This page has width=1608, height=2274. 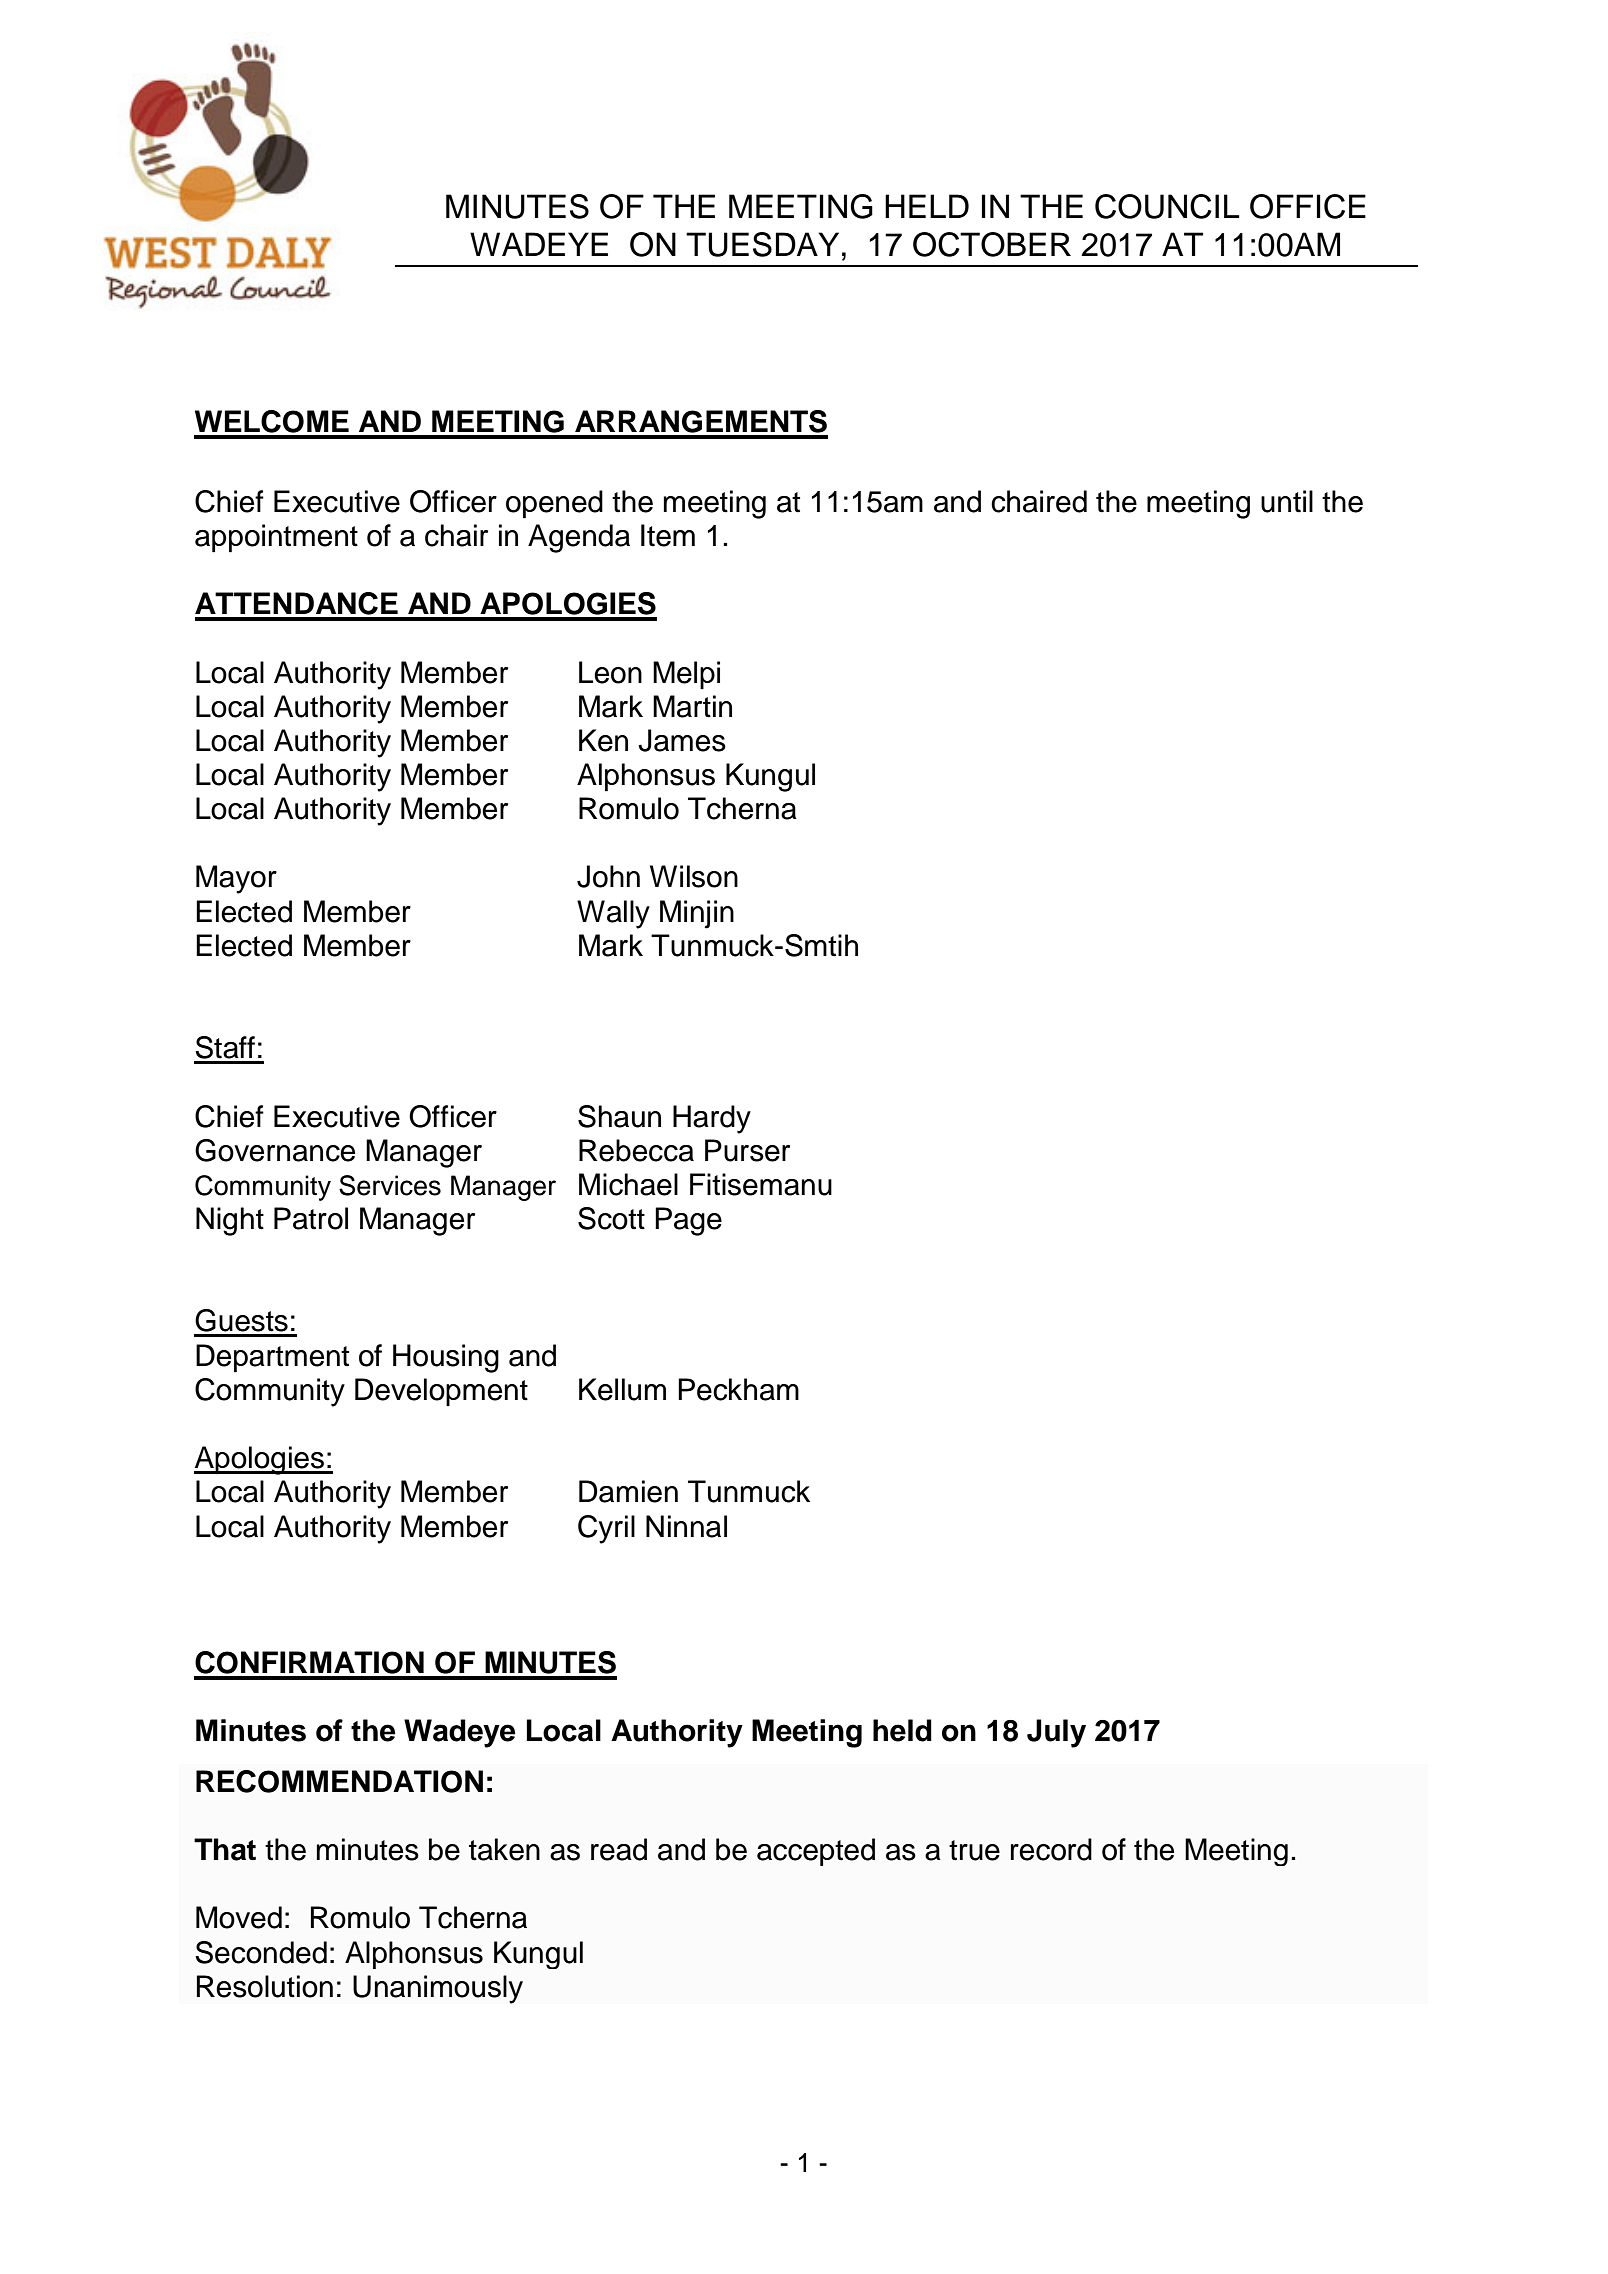 I want to click on record, so click(x=1051, y=1849).
